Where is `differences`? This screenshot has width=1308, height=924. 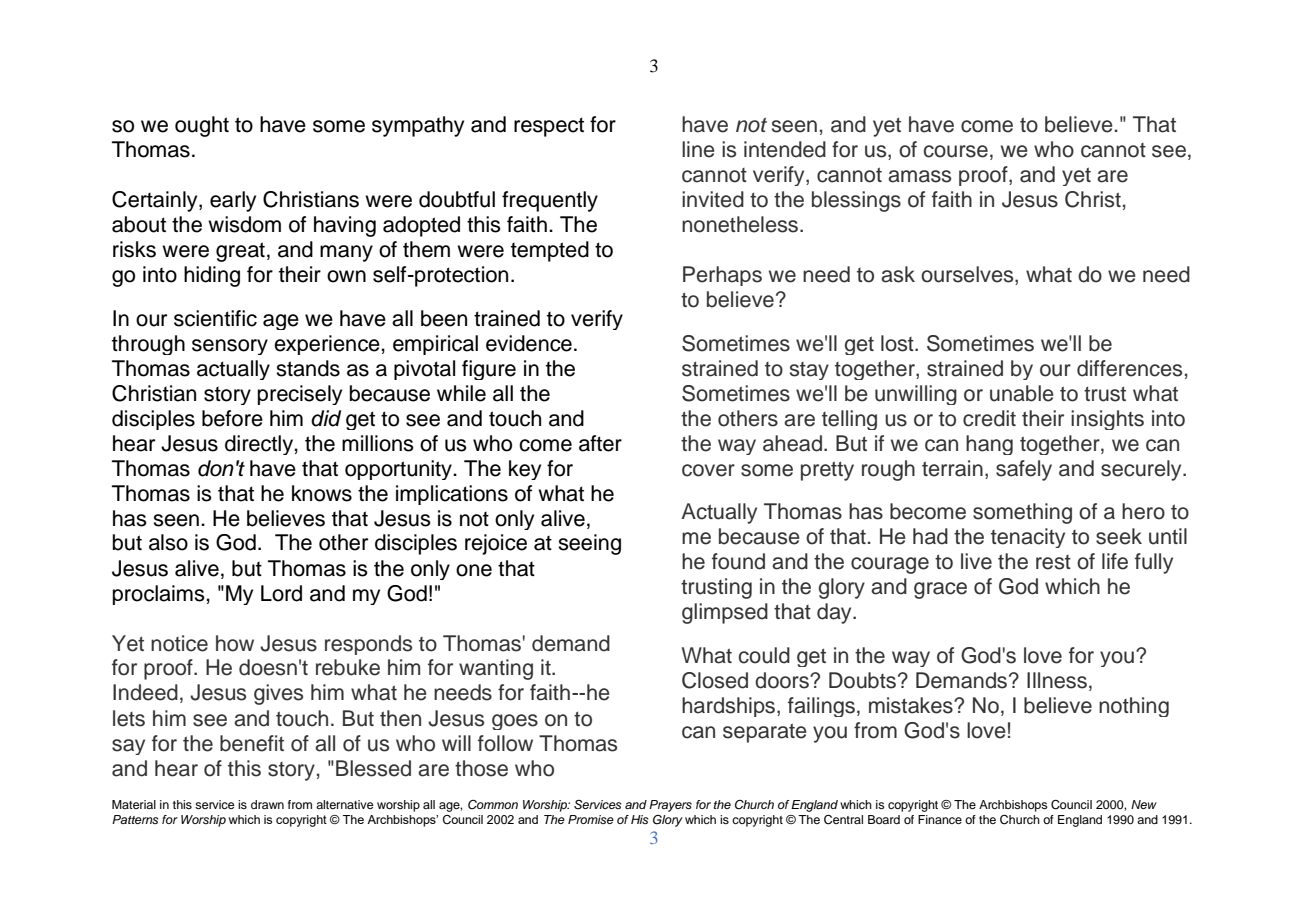 differences is located at coordinates (1129, 368).
